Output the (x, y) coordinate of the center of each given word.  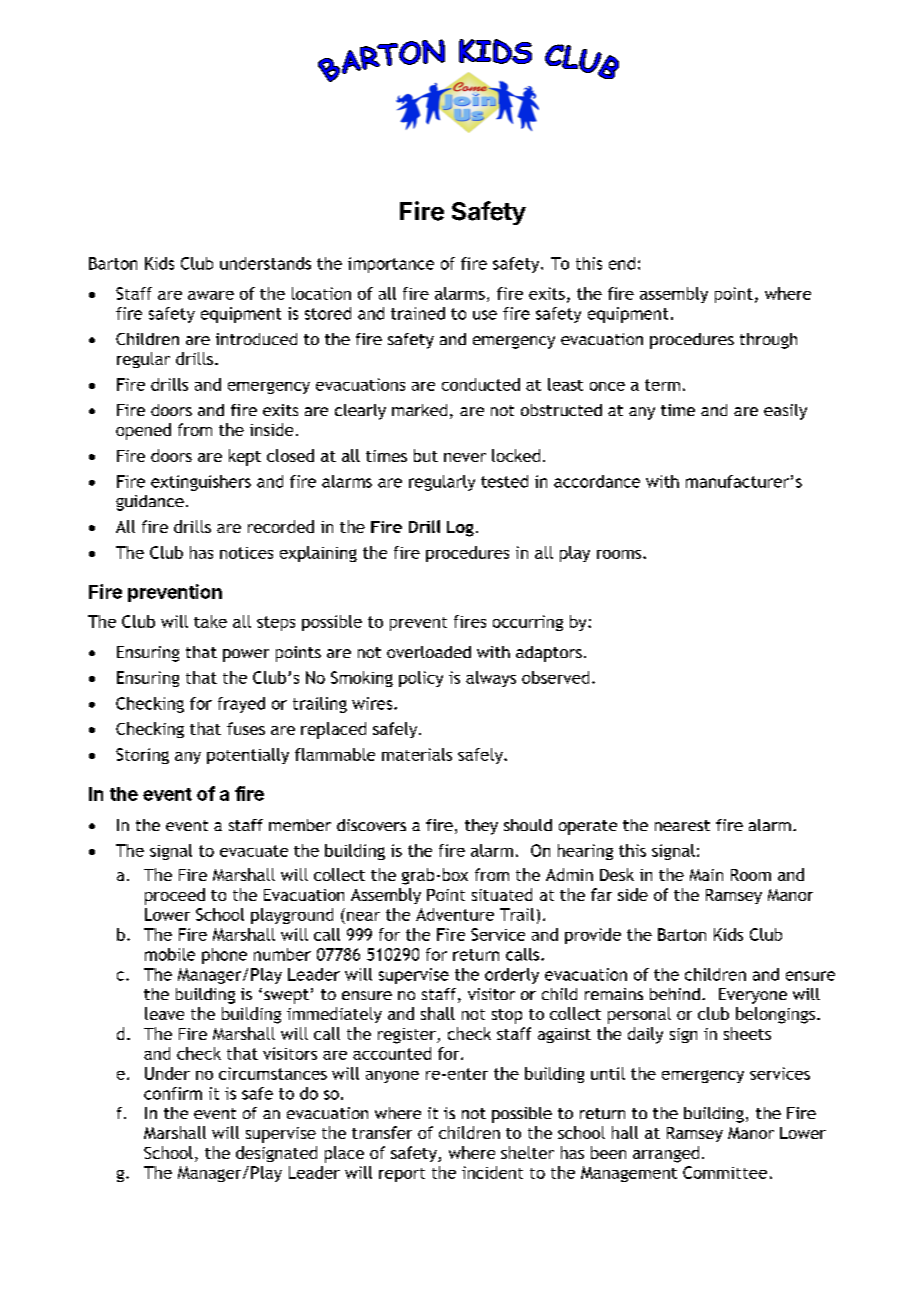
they (481, 827)
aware (211, 295)
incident (492, 1172)
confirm (173, 1093)
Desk (617, 874)
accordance (597, 481)
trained (418, 313)
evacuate (254, 851)
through (768, 341)
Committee (725, 1172)
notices (246, 553)
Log (460, 529)
